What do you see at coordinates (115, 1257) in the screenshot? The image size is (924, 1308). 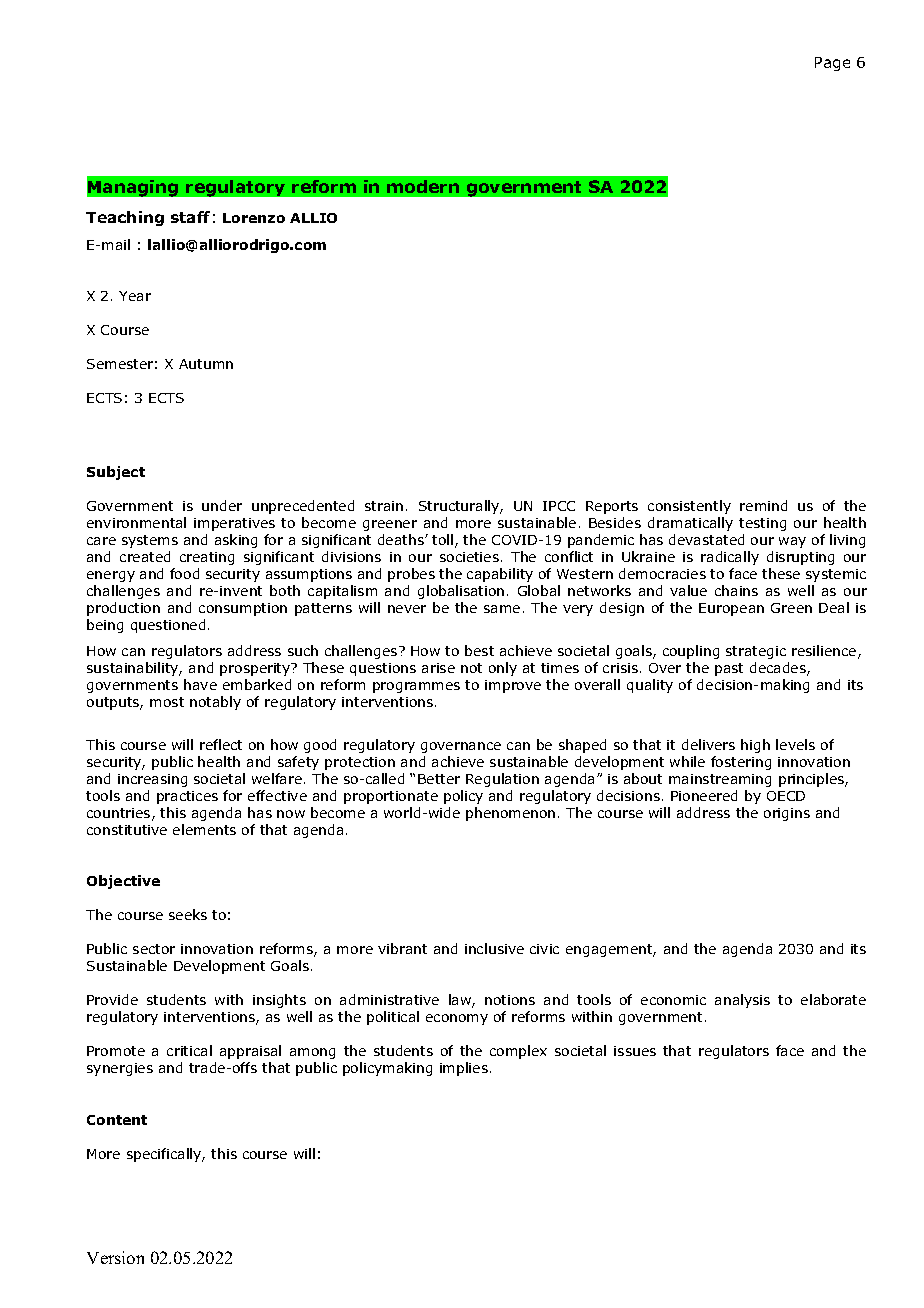 I see `Version` at bounding box center [115, 1257].
